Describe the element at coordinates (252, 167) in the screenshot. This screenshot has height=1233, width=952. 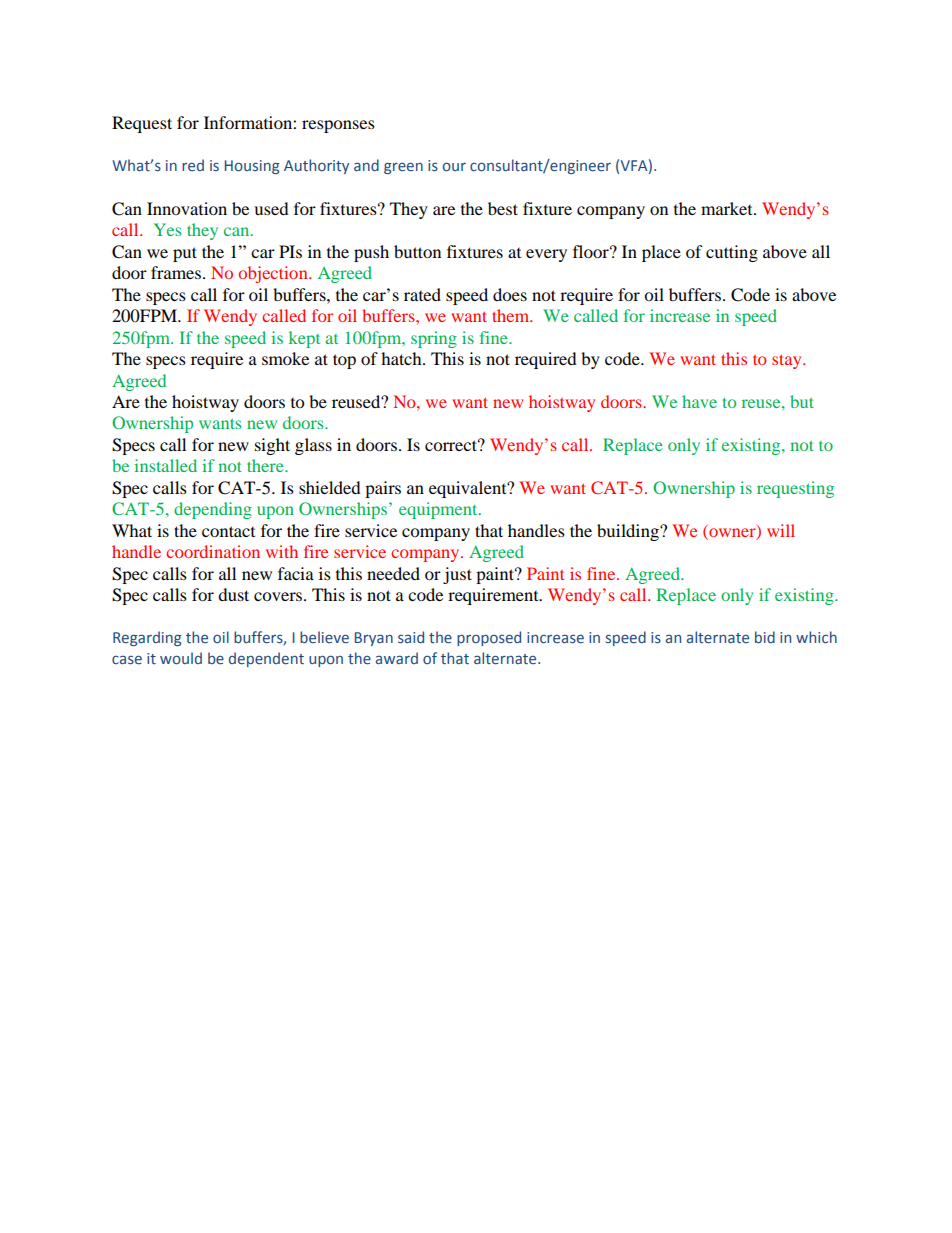
I see `Housing` at that location.
